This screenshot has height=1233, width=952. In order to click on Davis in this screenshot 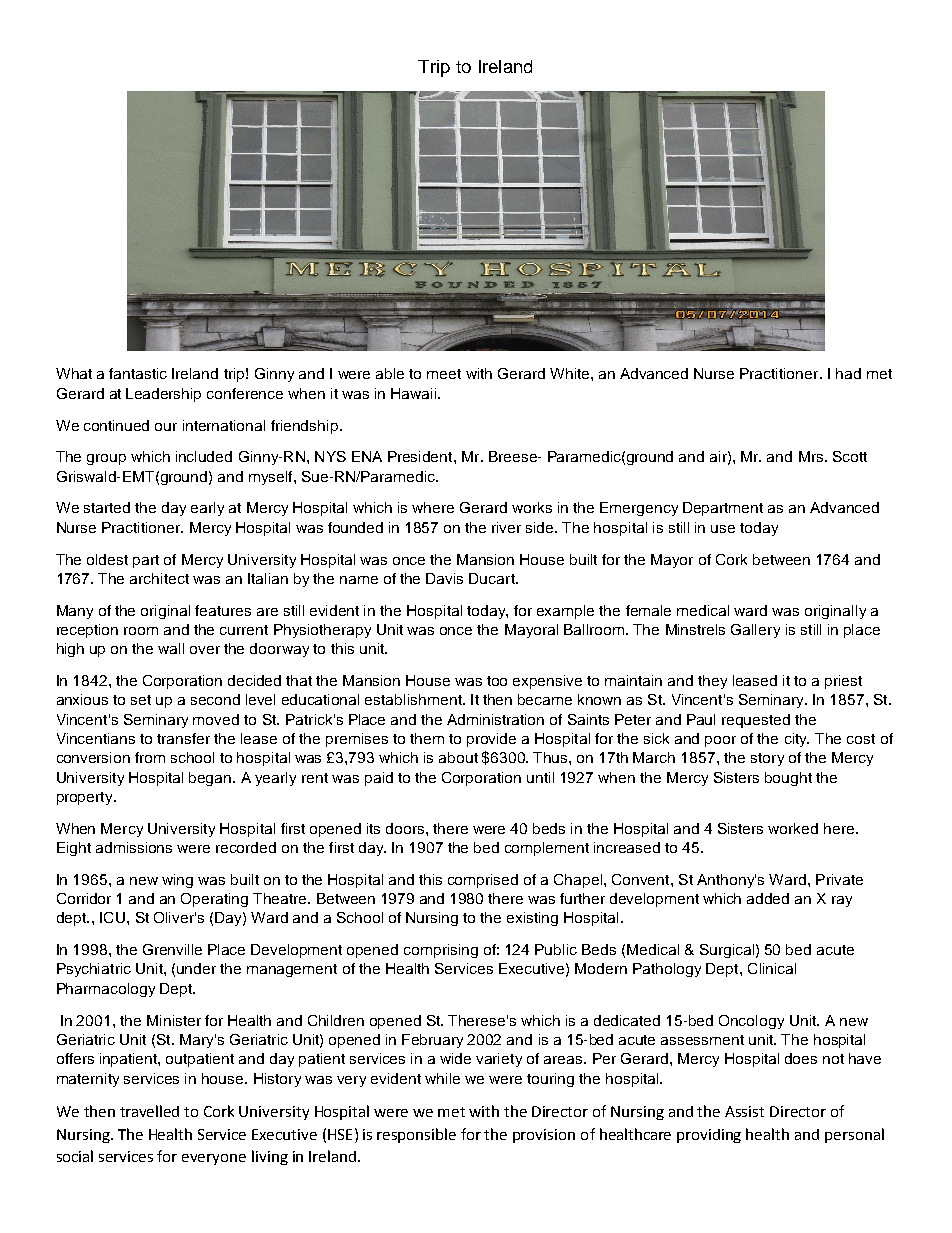, I will do `click(444, 578)`.
